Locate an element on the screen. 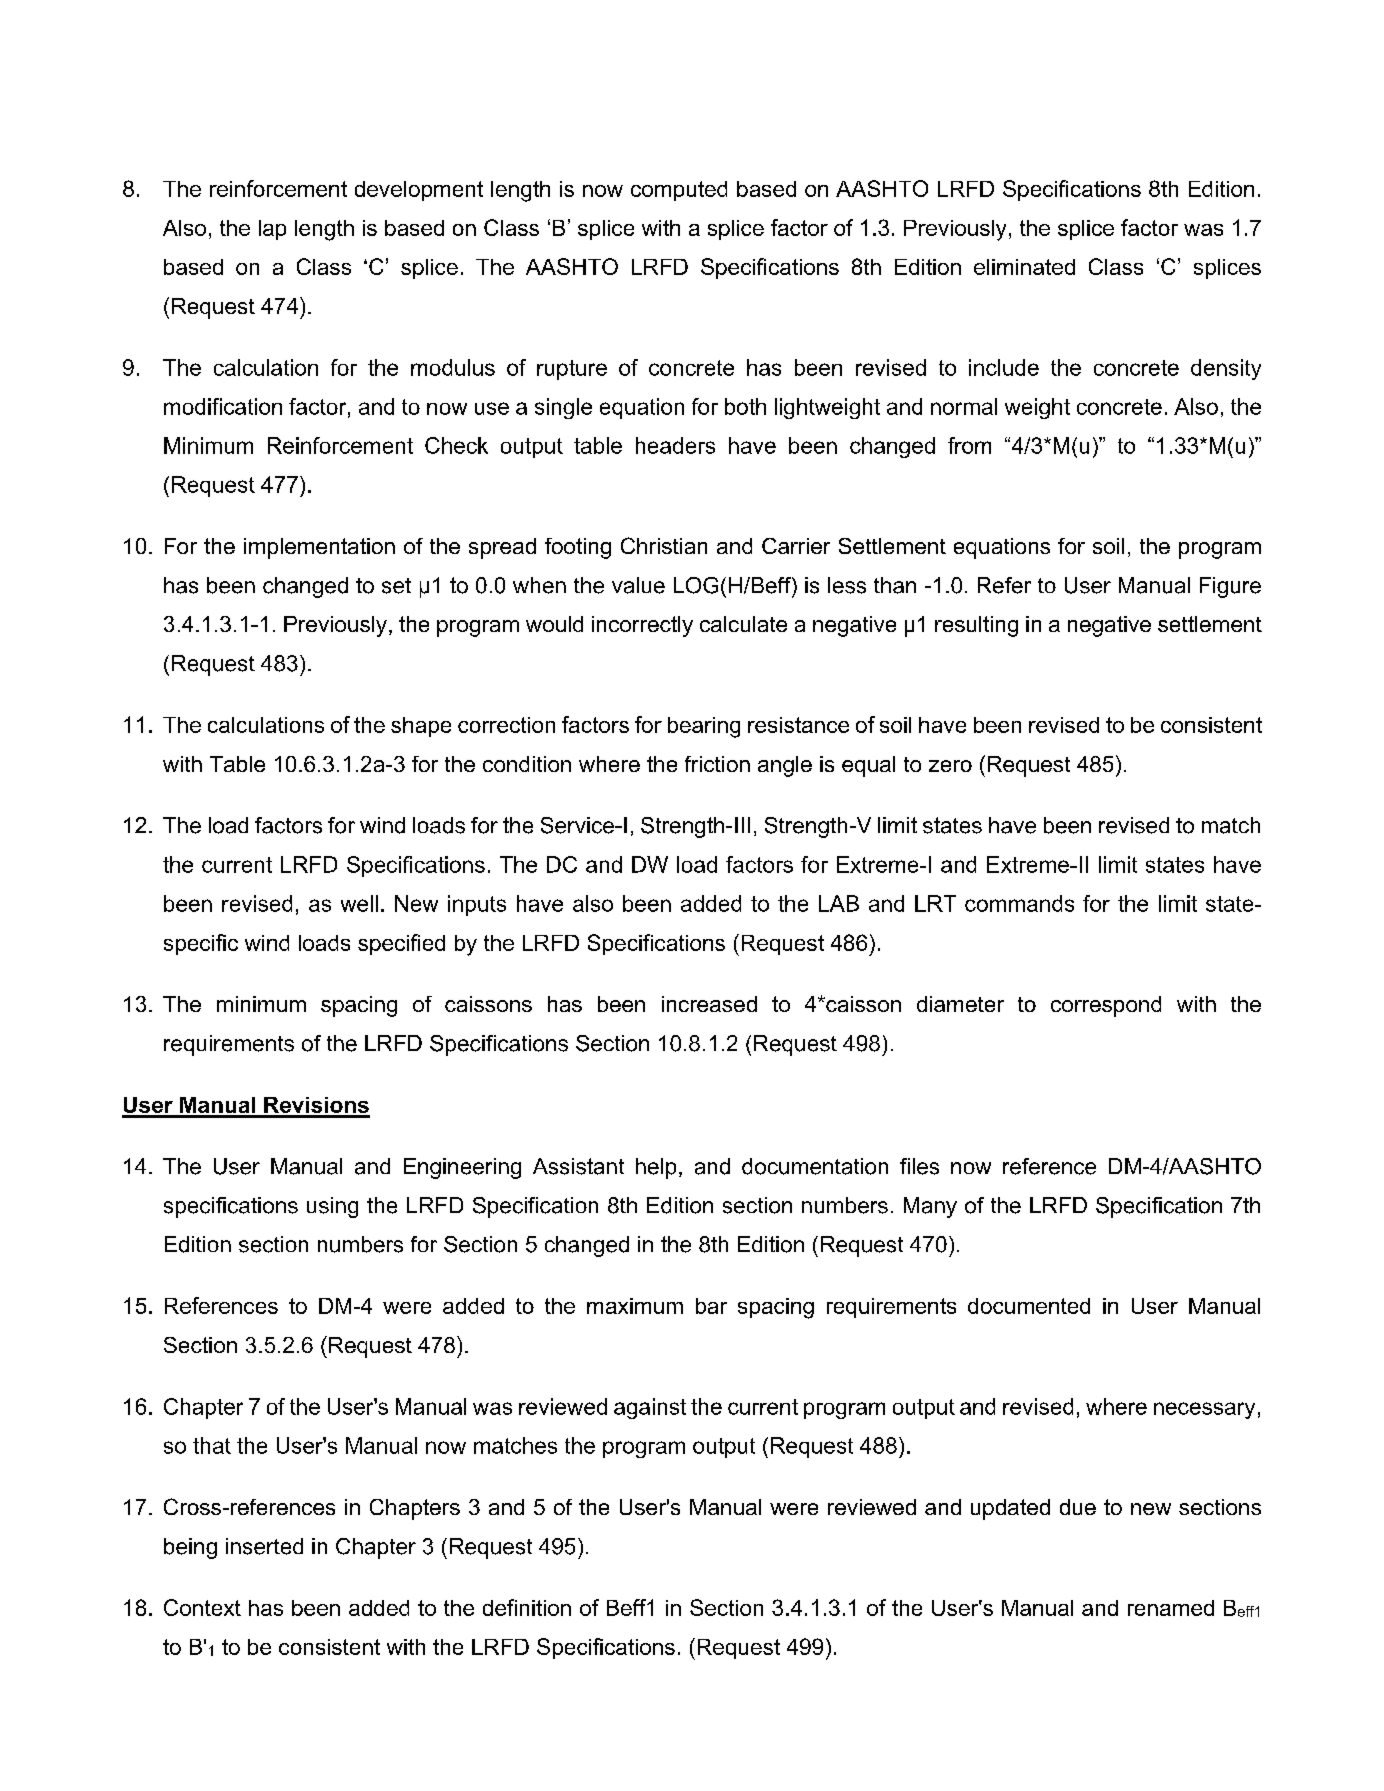 This screenshot has width=1384, height=1791. using is located at coordinates (332, 1207).
